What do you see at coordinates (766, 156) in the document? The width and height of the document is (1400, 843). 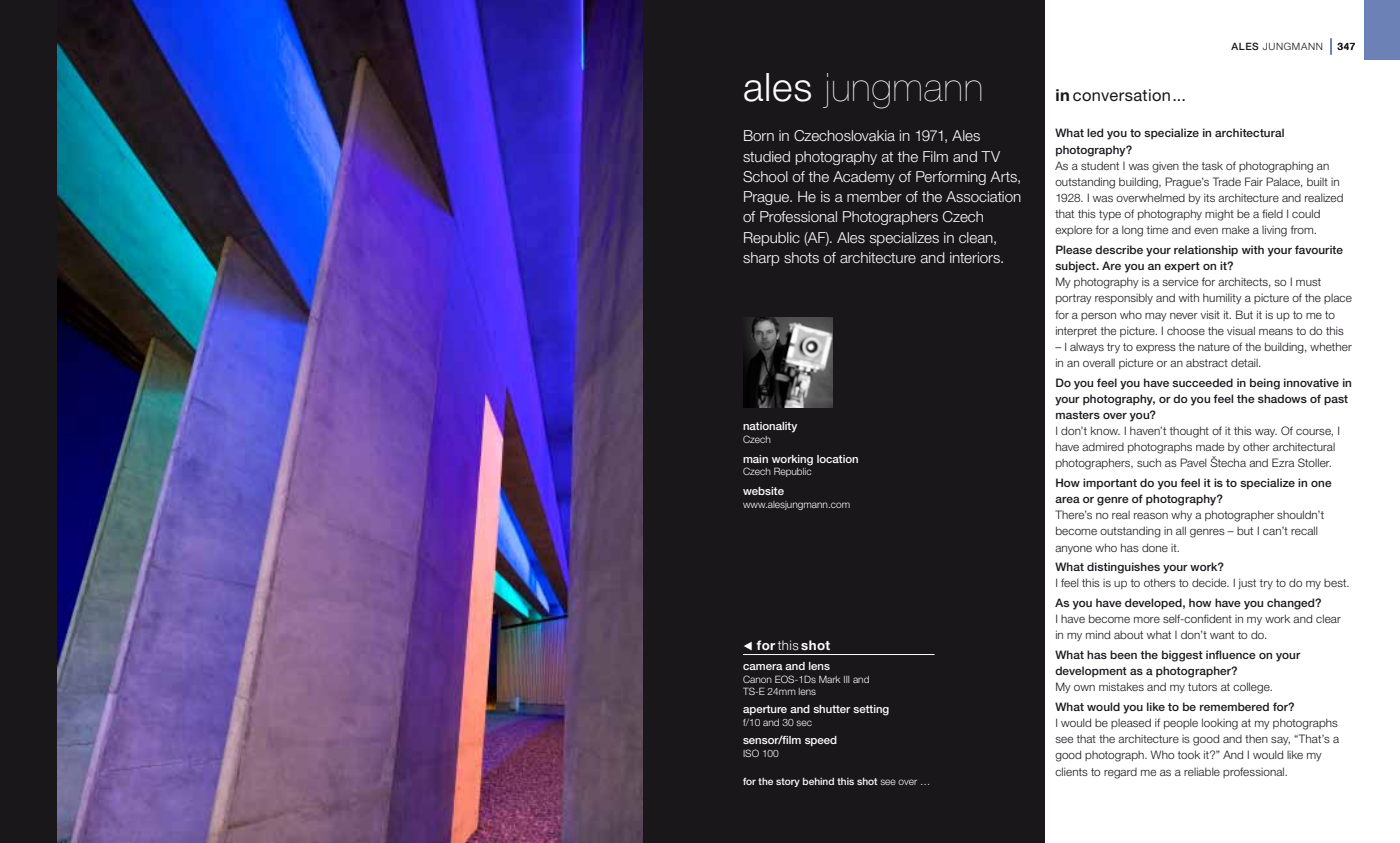 I see `studied` at bounding box center [766, 156].
